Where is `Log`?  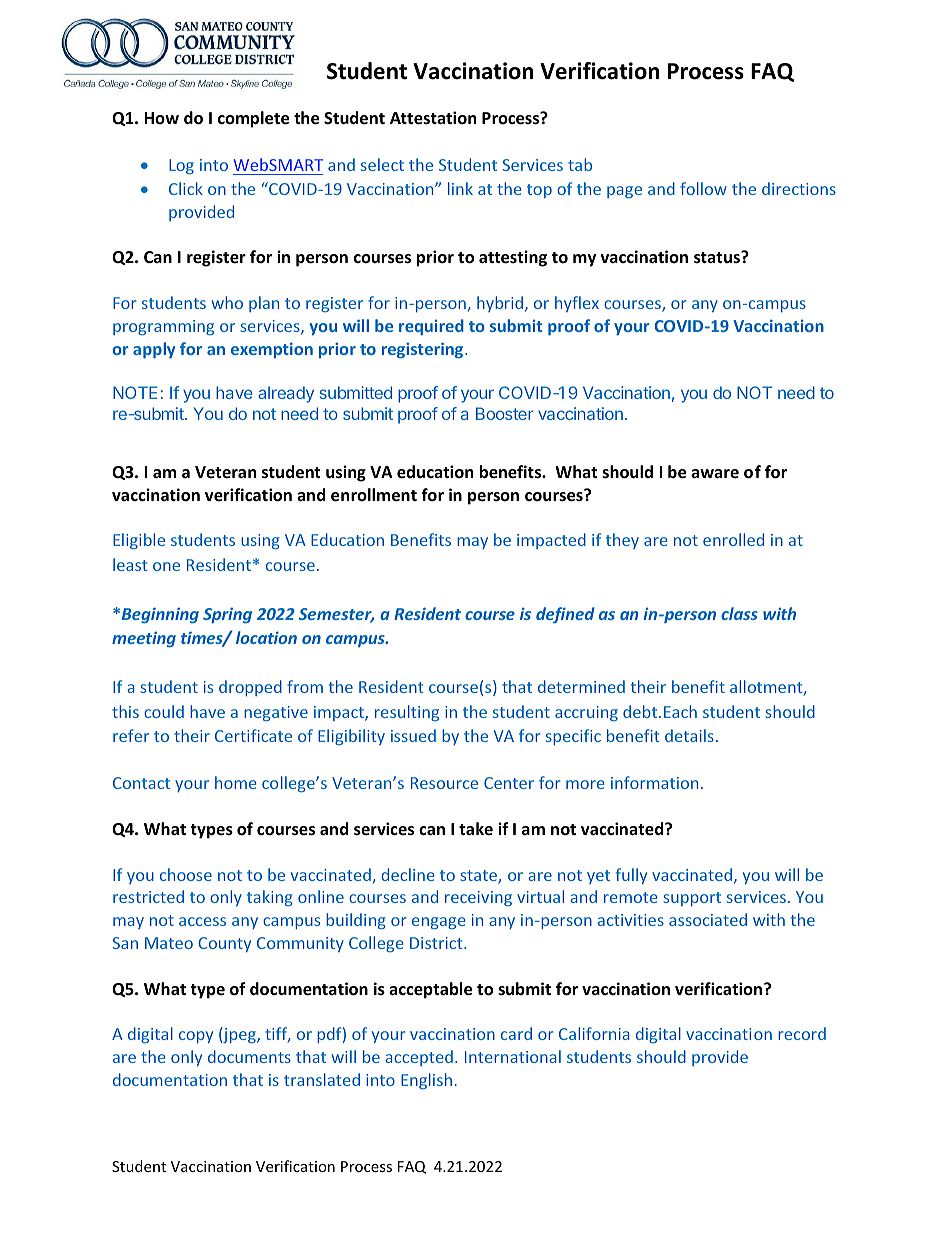 Log is located at coordinates (181, 167).
